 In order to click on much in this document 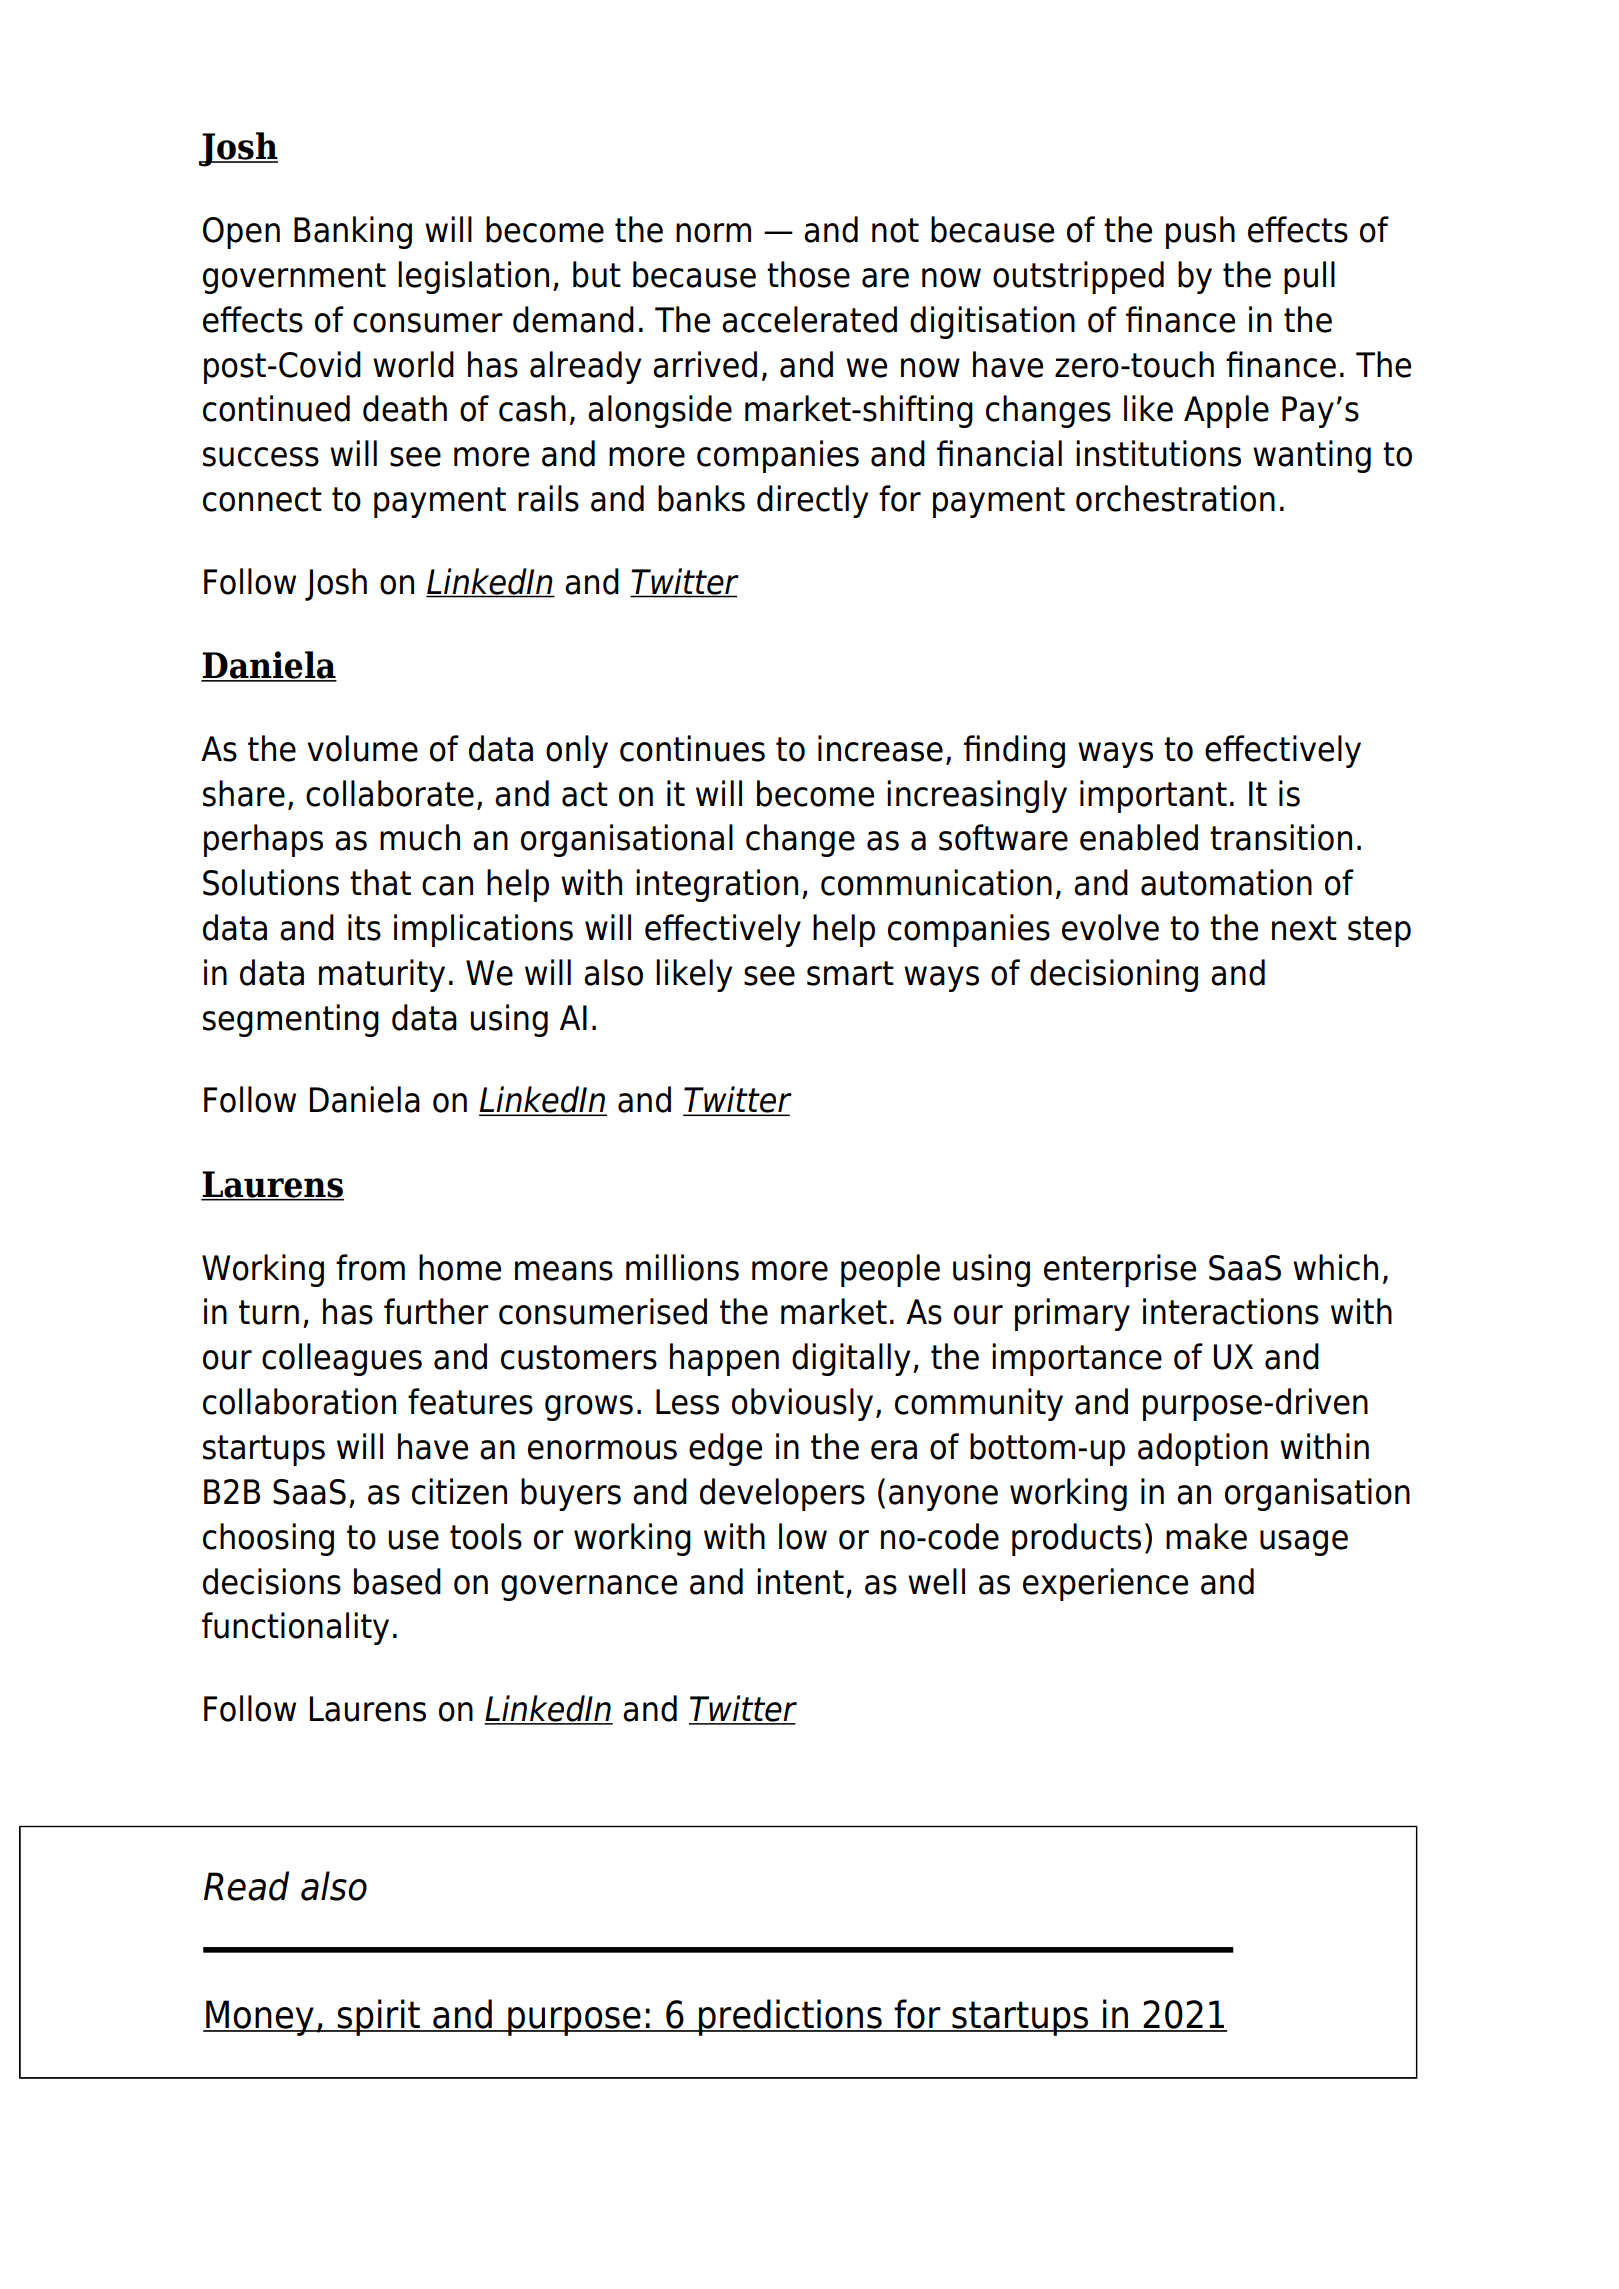, I will do `click(420, 837)`.
